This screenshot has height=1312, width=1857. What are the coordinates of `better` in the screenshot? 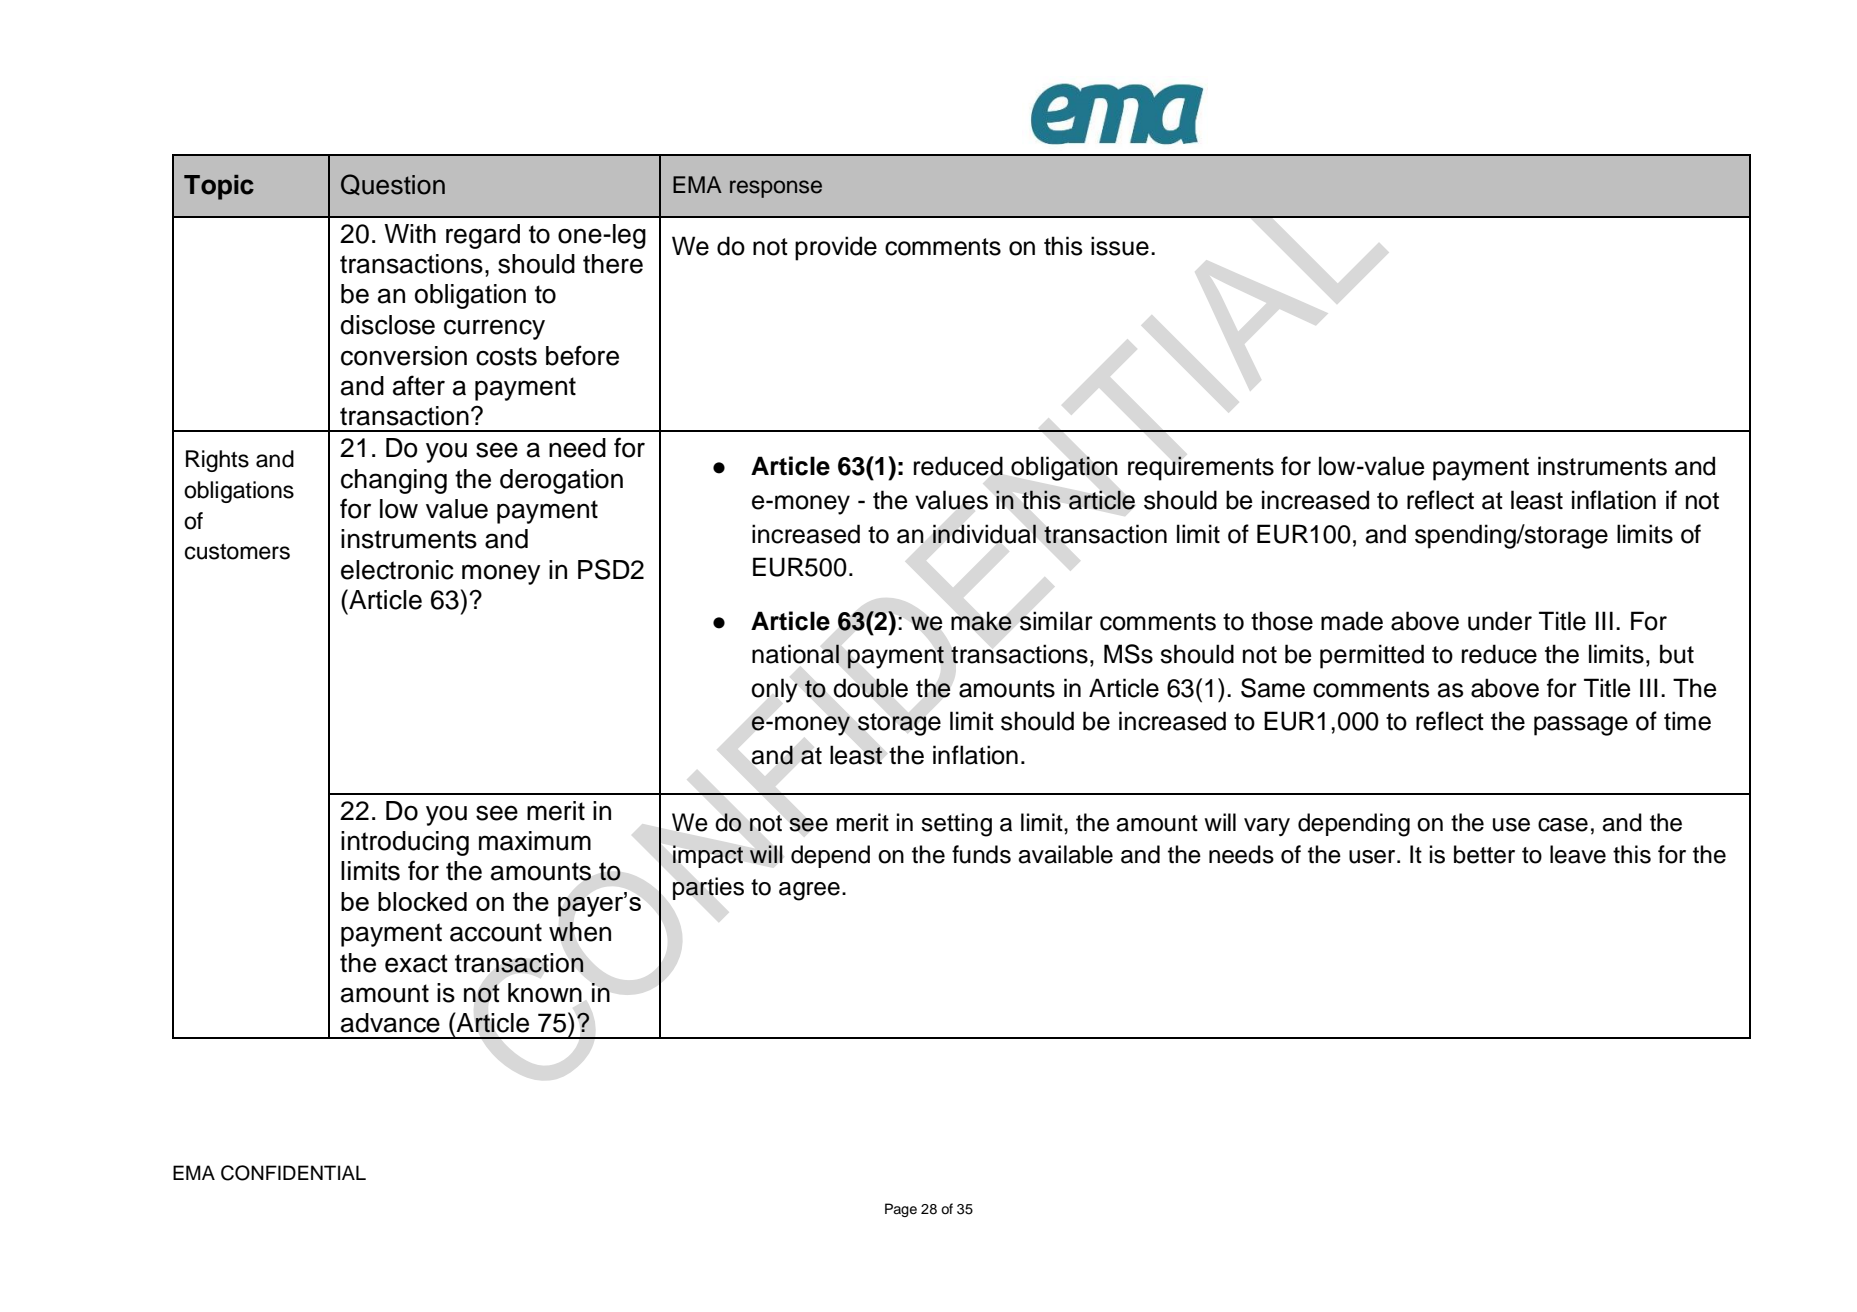 It's located at (1484, 854).
